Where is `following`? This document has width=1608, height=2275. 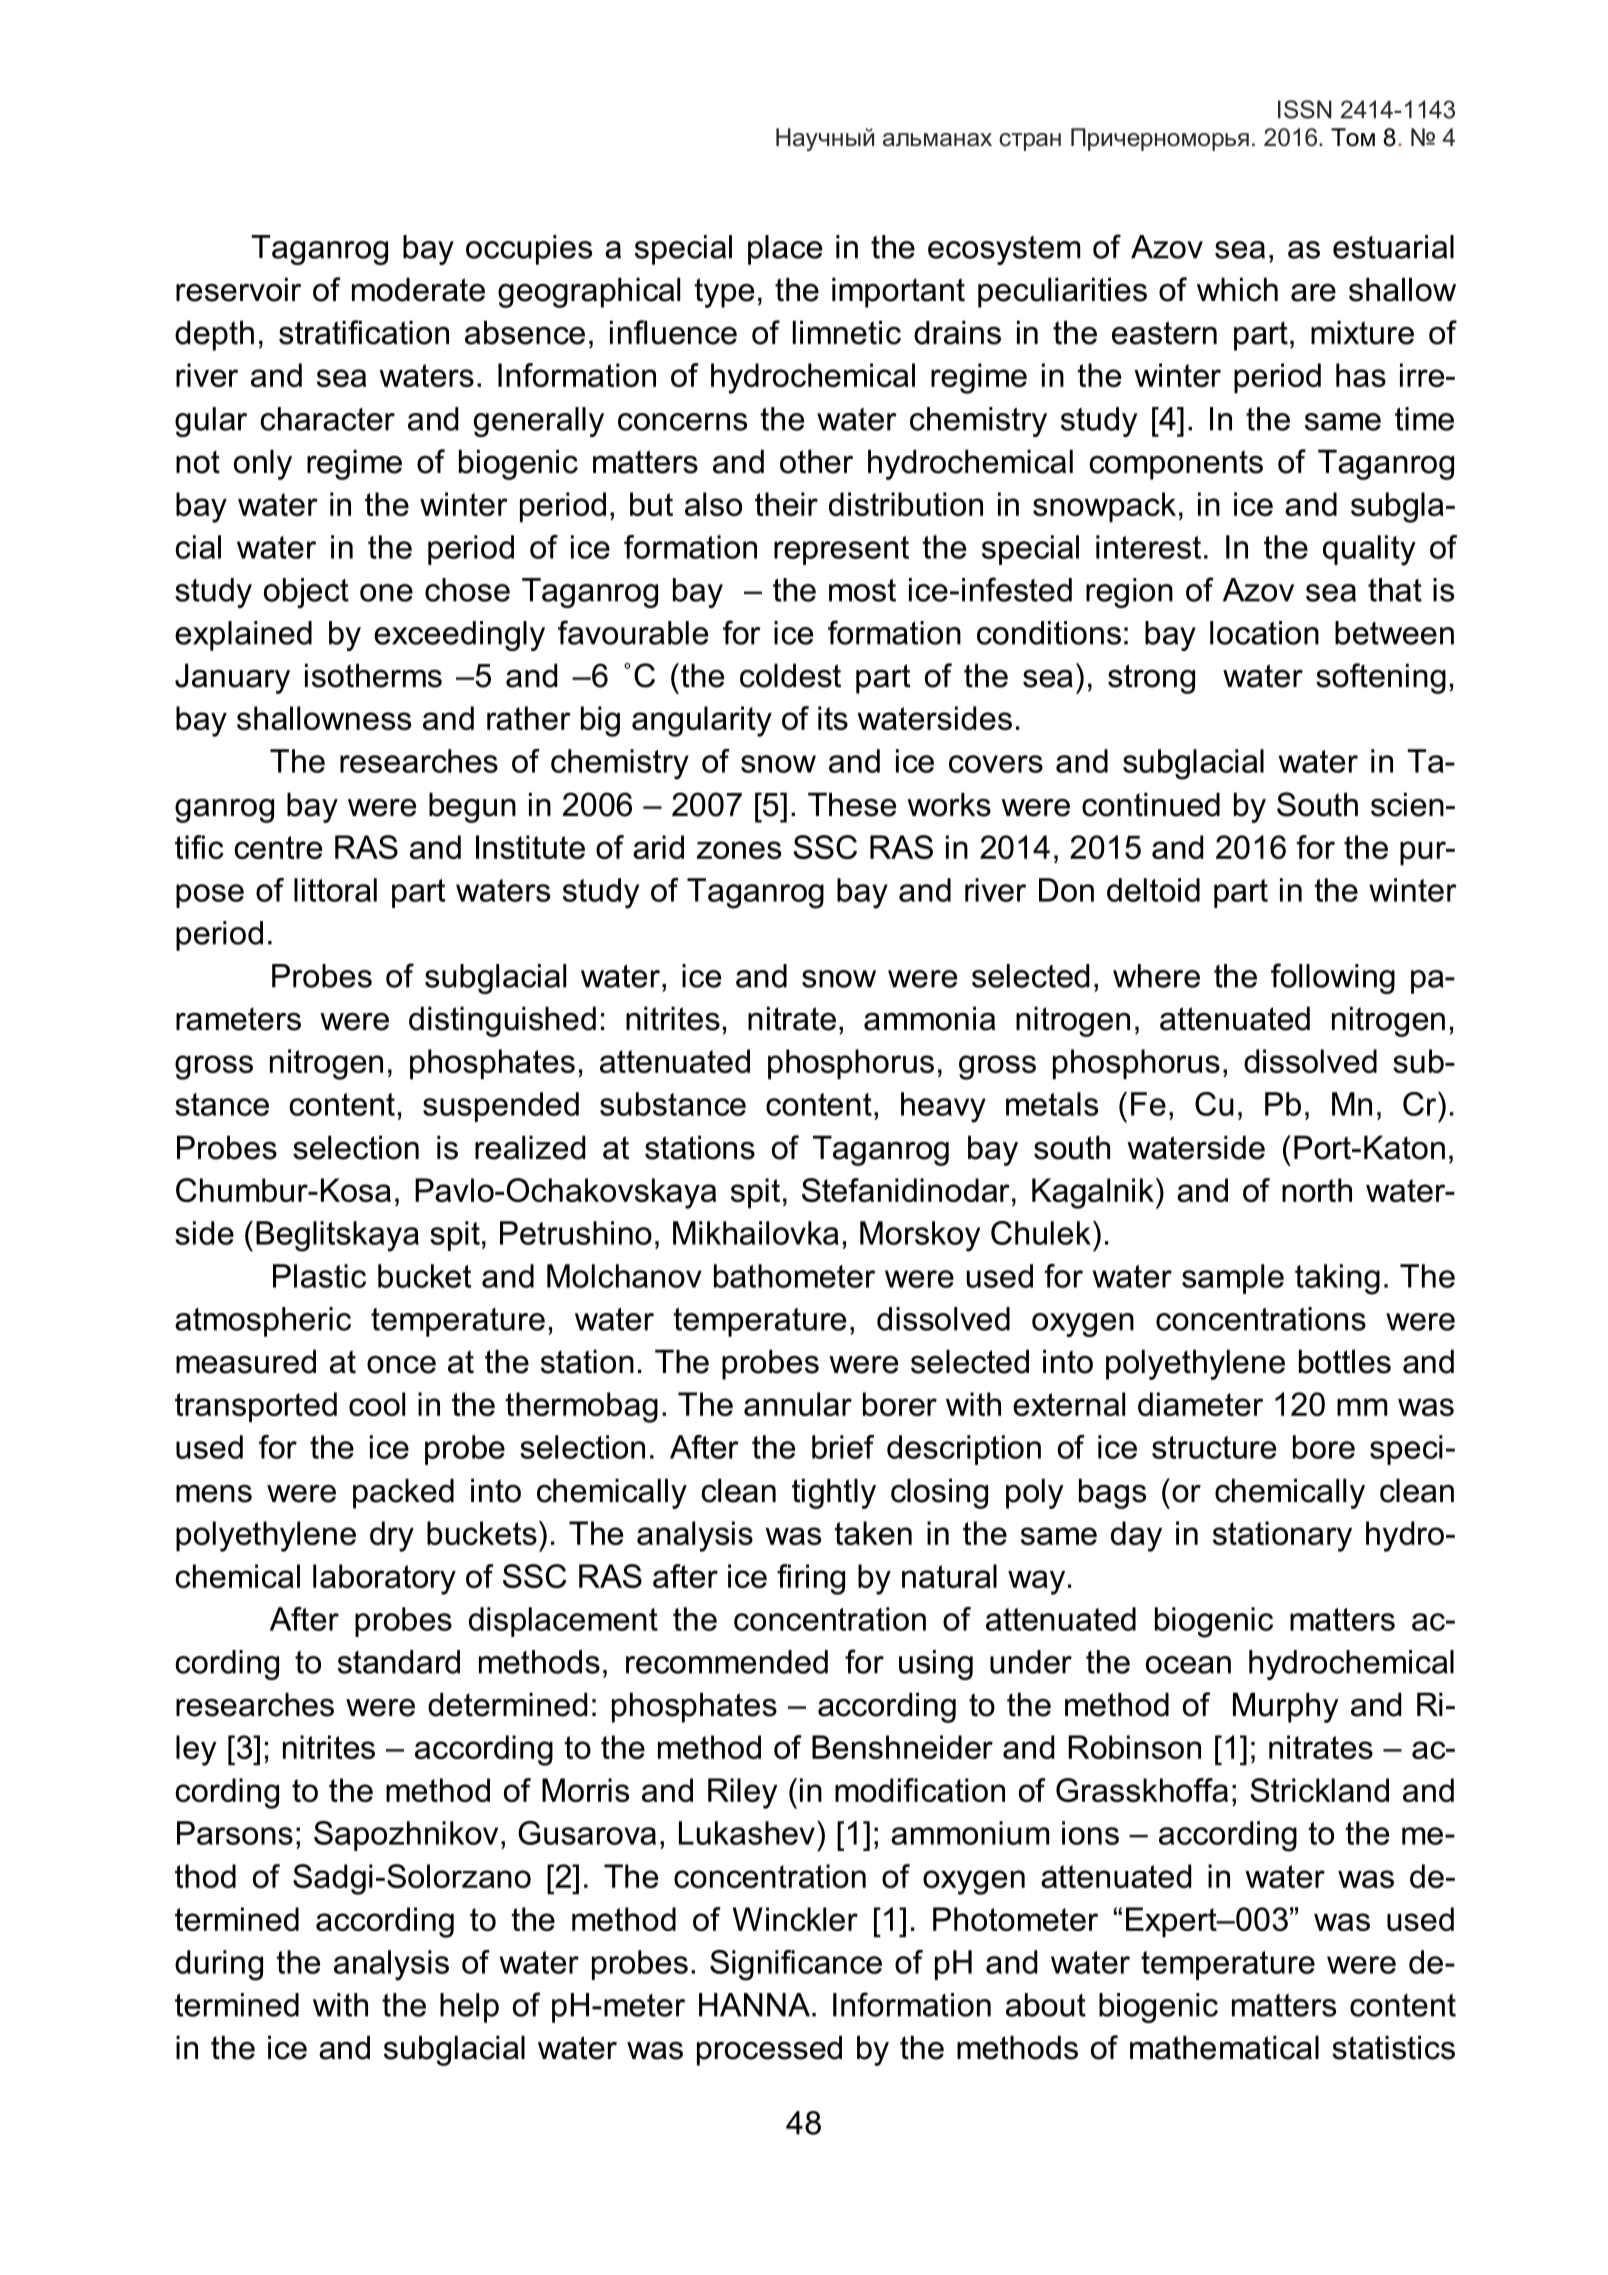 following is located at coordinates (1333, 978).
